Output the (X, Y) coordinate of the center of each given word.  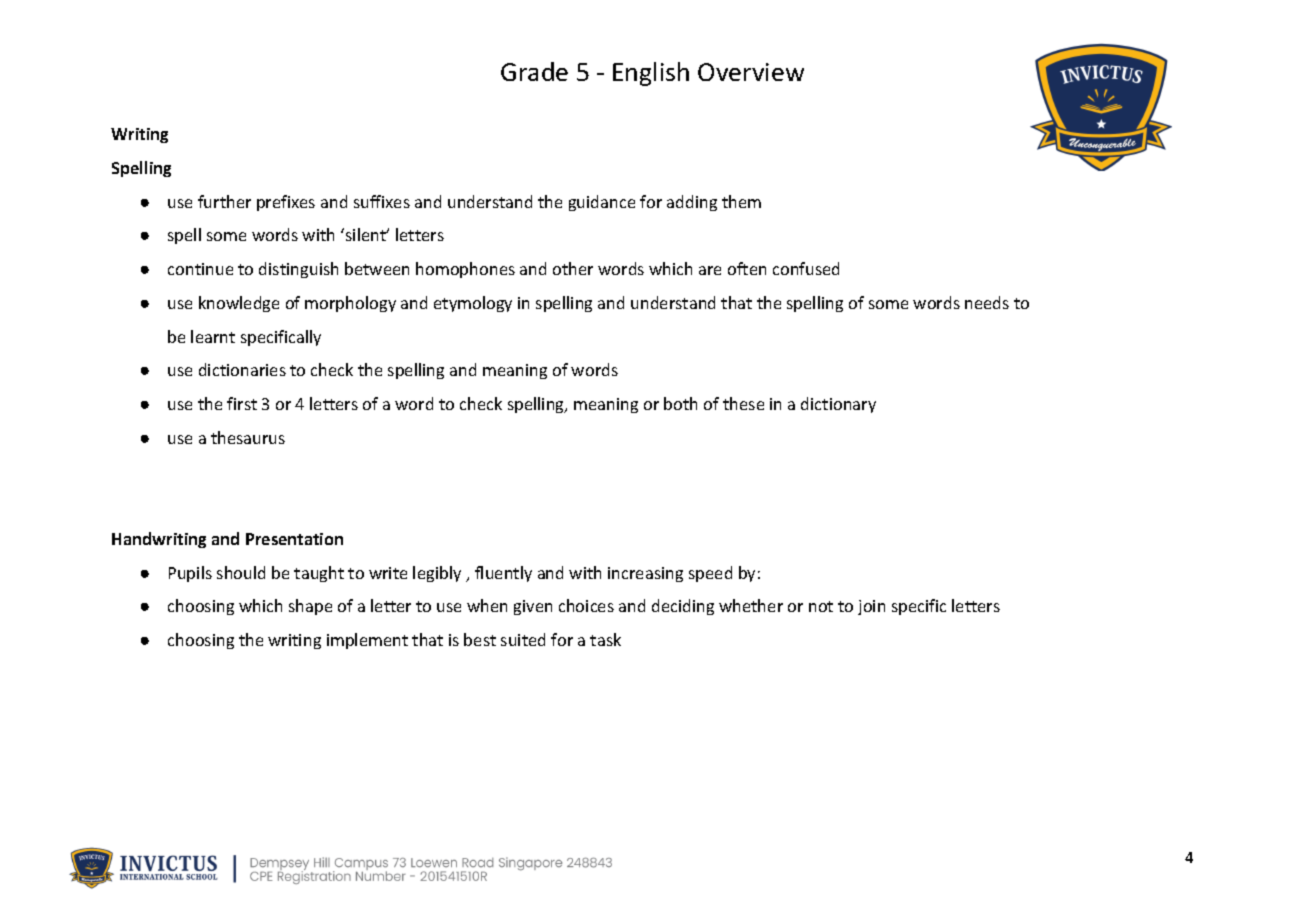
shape (310, 607)
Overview (751, 72)
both (680, 403)
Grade (534, 71)
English (651, 74)
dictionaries (242, 369)
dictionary (838, 405)
